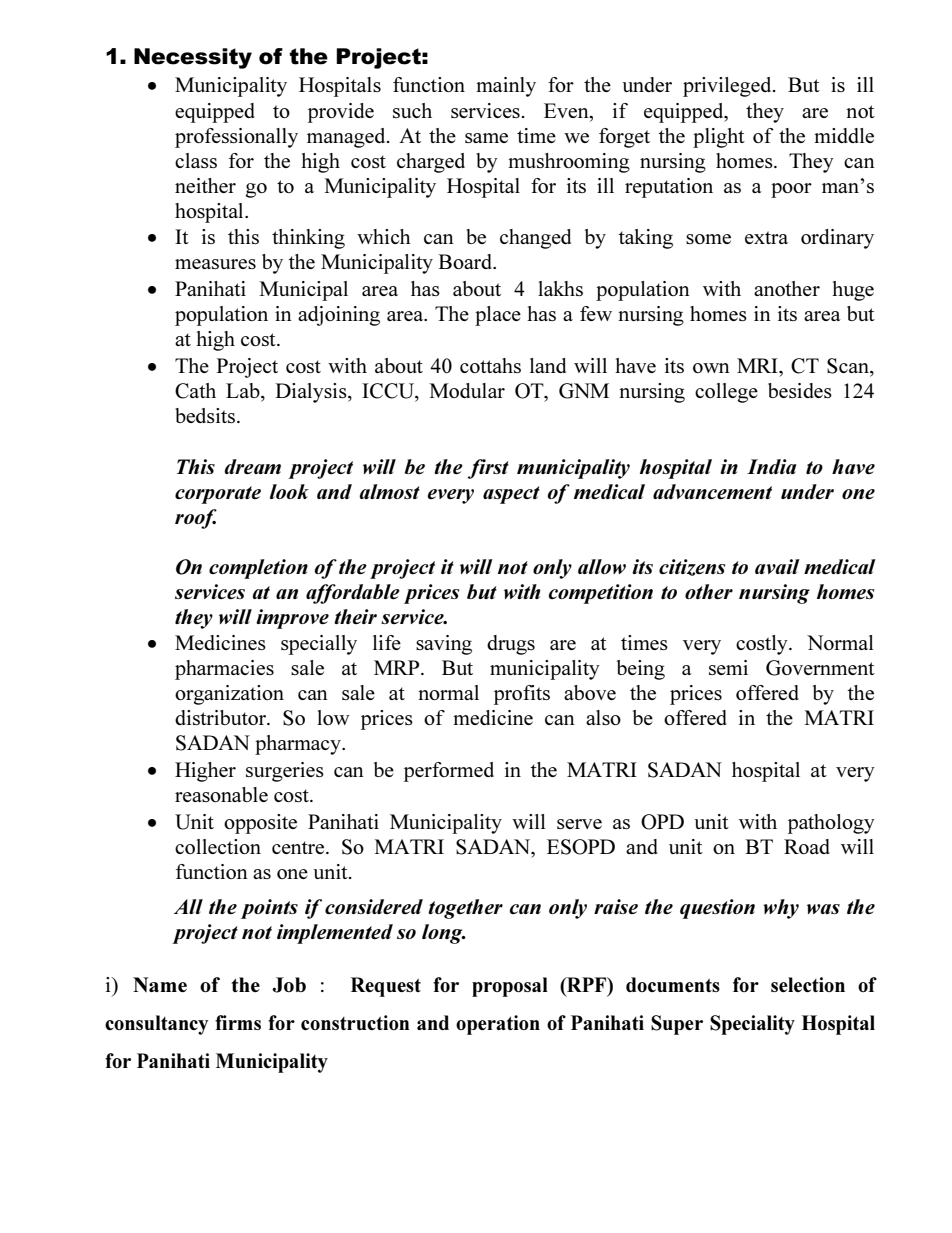  Describe the element at coordinates (258, 569) in the screenshot. I see `completion` at that location.
